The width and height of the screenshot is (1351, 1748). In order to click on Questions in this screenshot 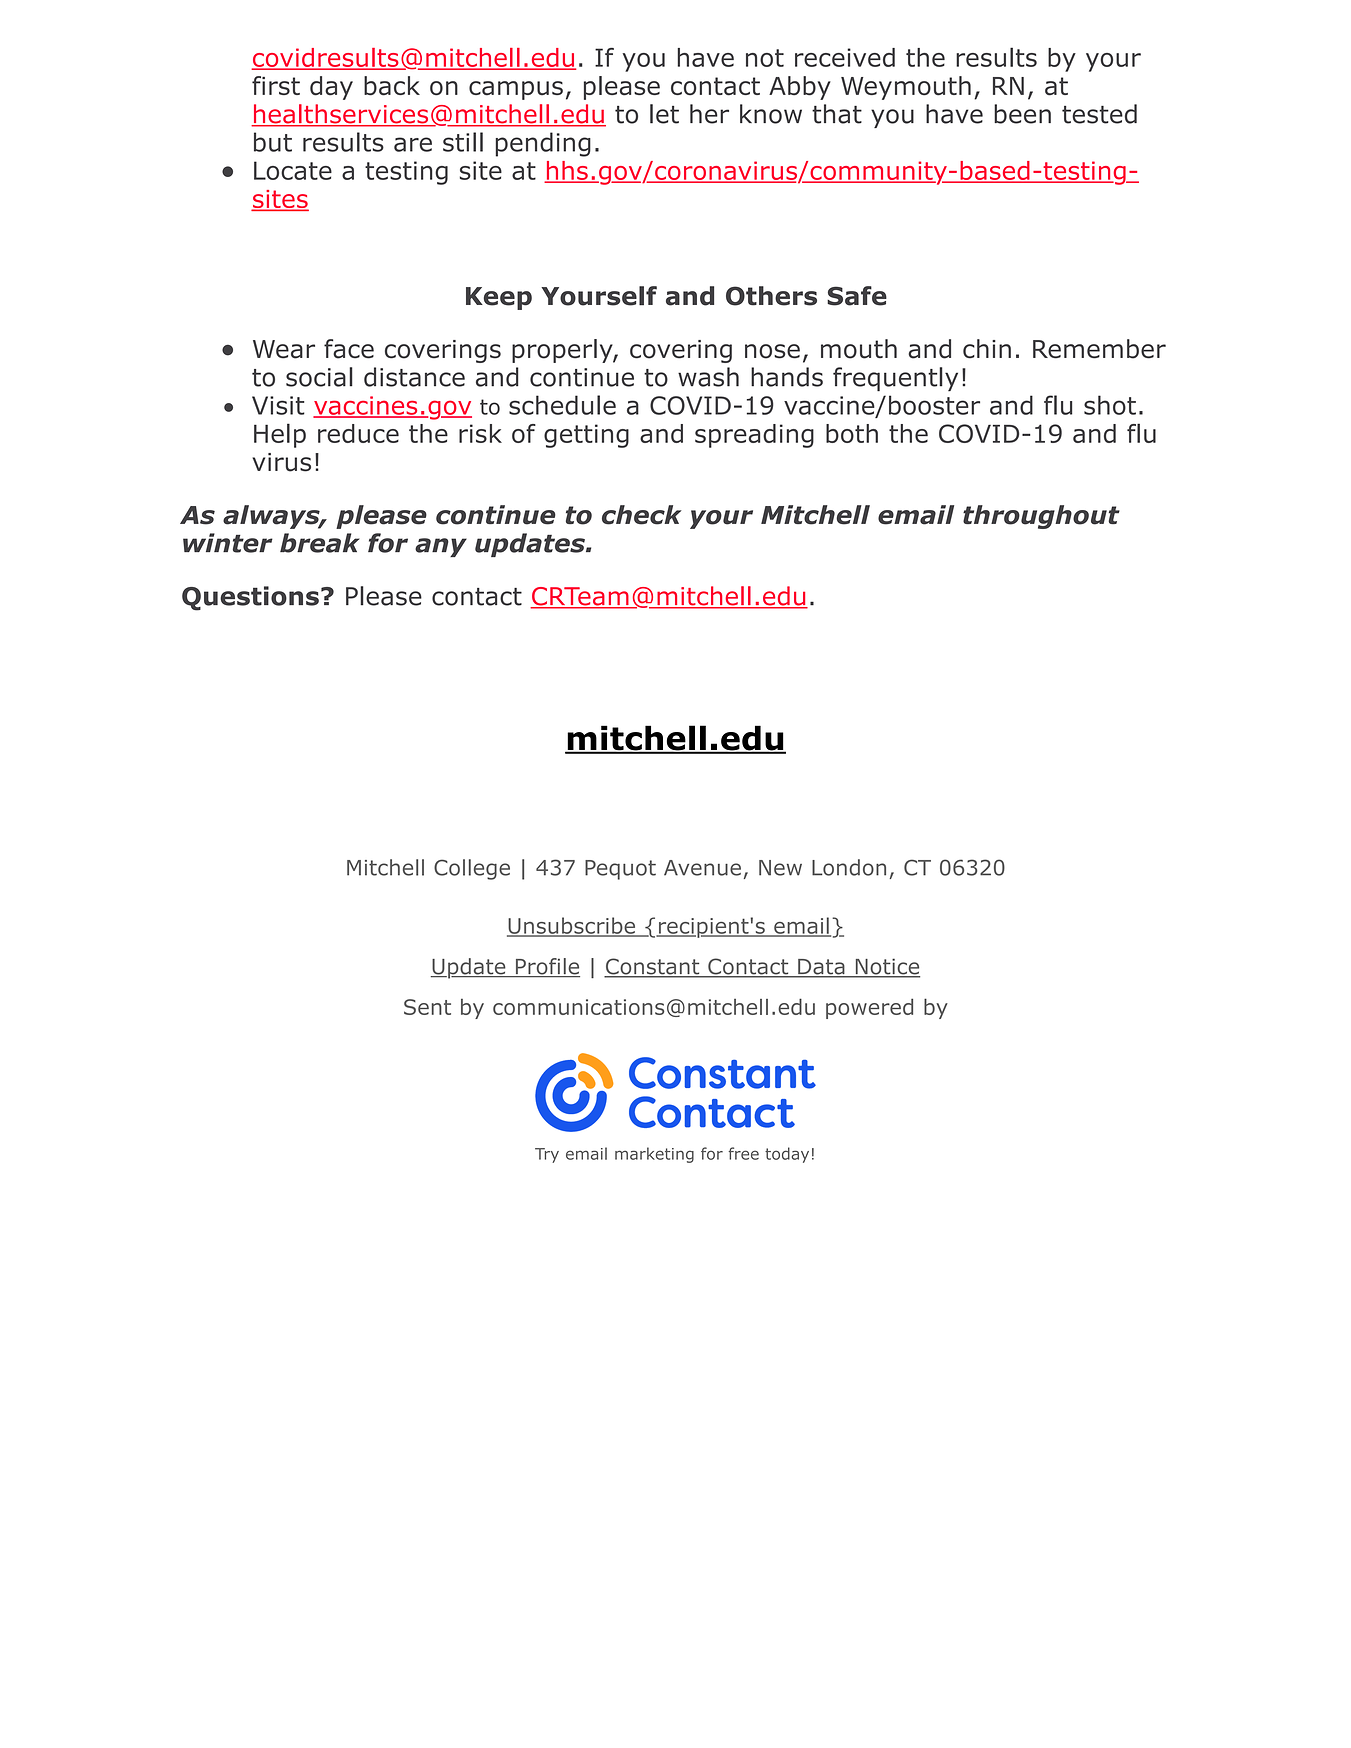, I will do `click(250, 598)`.
